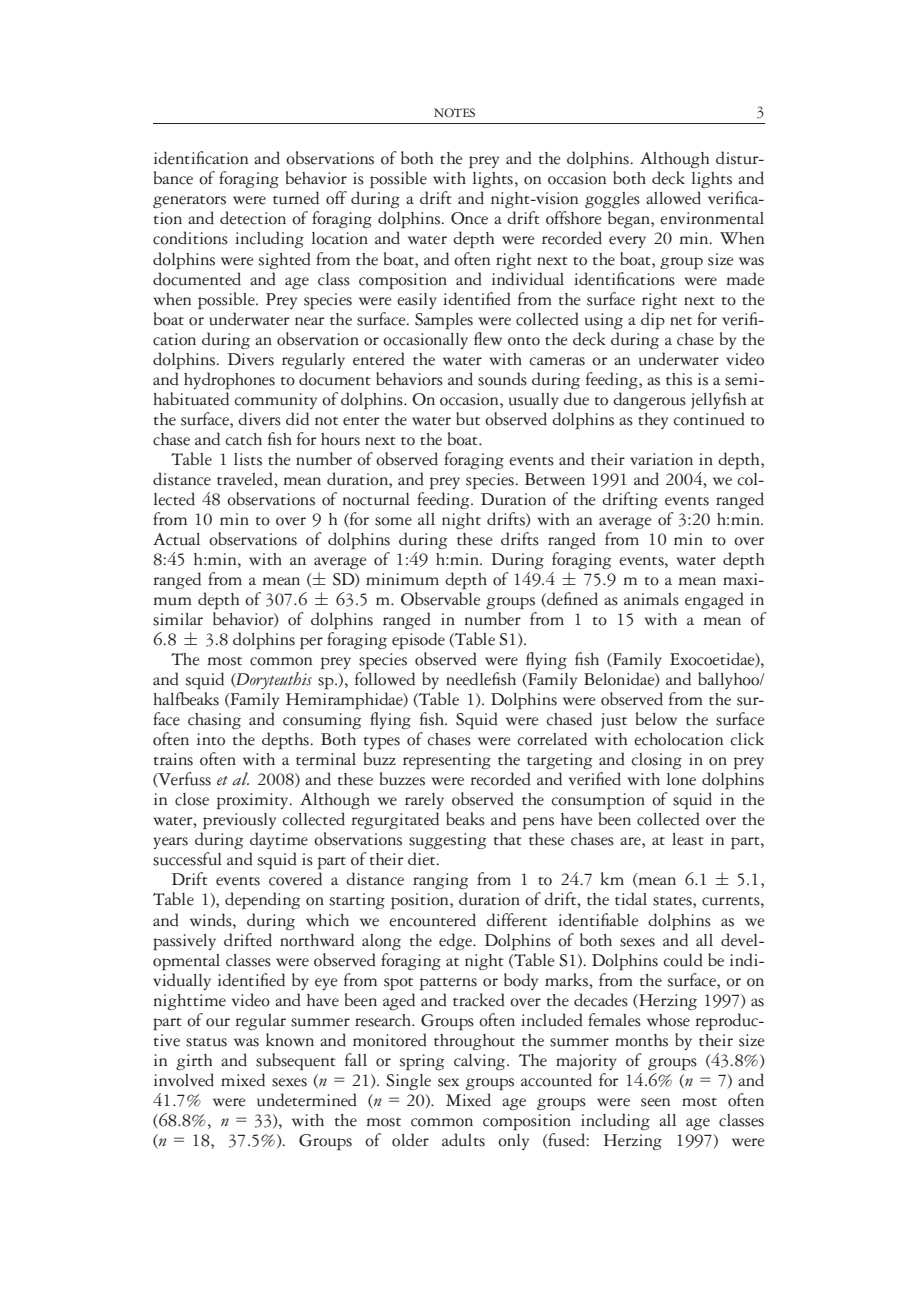 The width and height of the screenshot is (904, 1316). I want to click on NOTES, so click(454, 113).
